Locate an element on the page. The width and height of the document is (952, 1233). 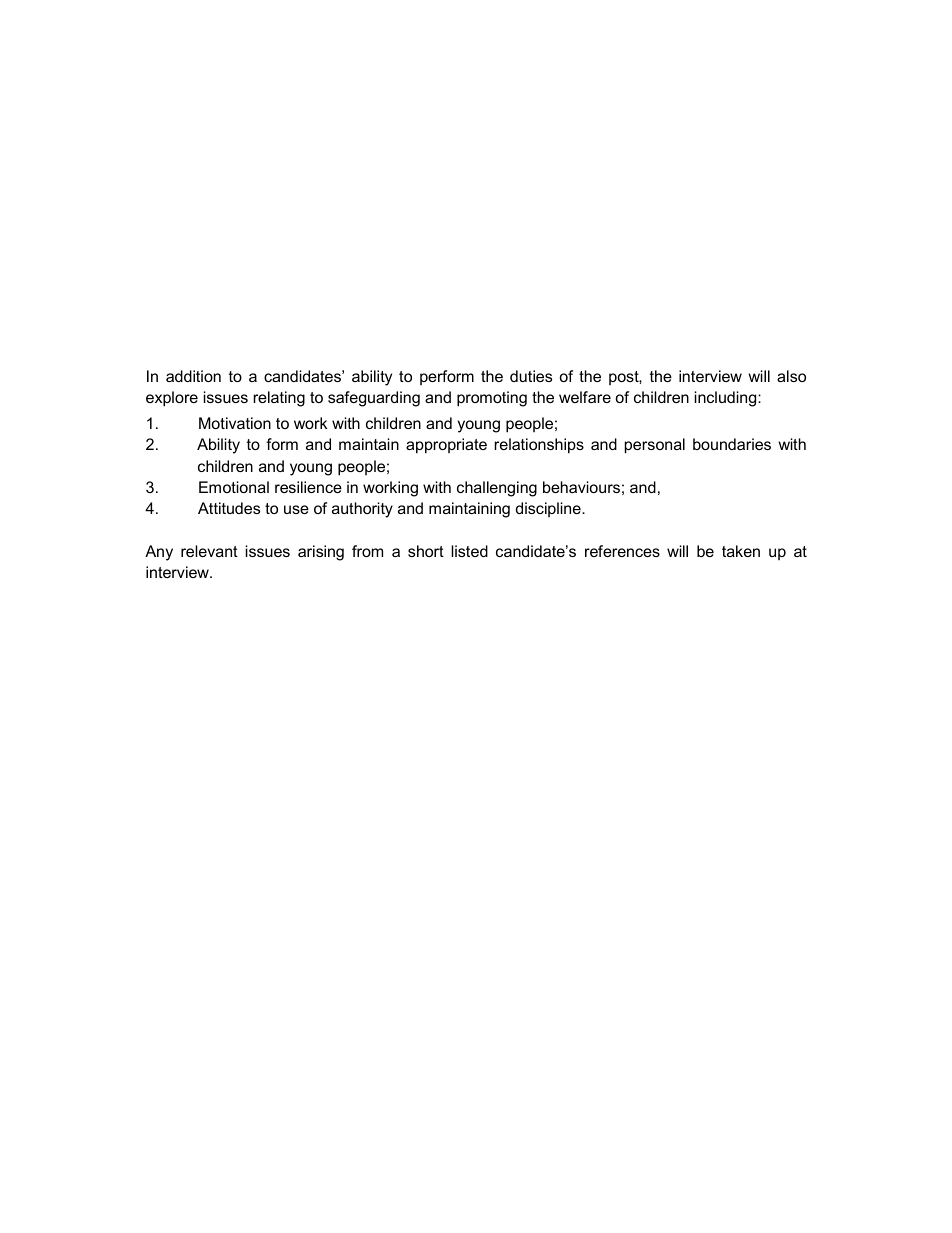
relevant is located at coordinates (209, 551).
